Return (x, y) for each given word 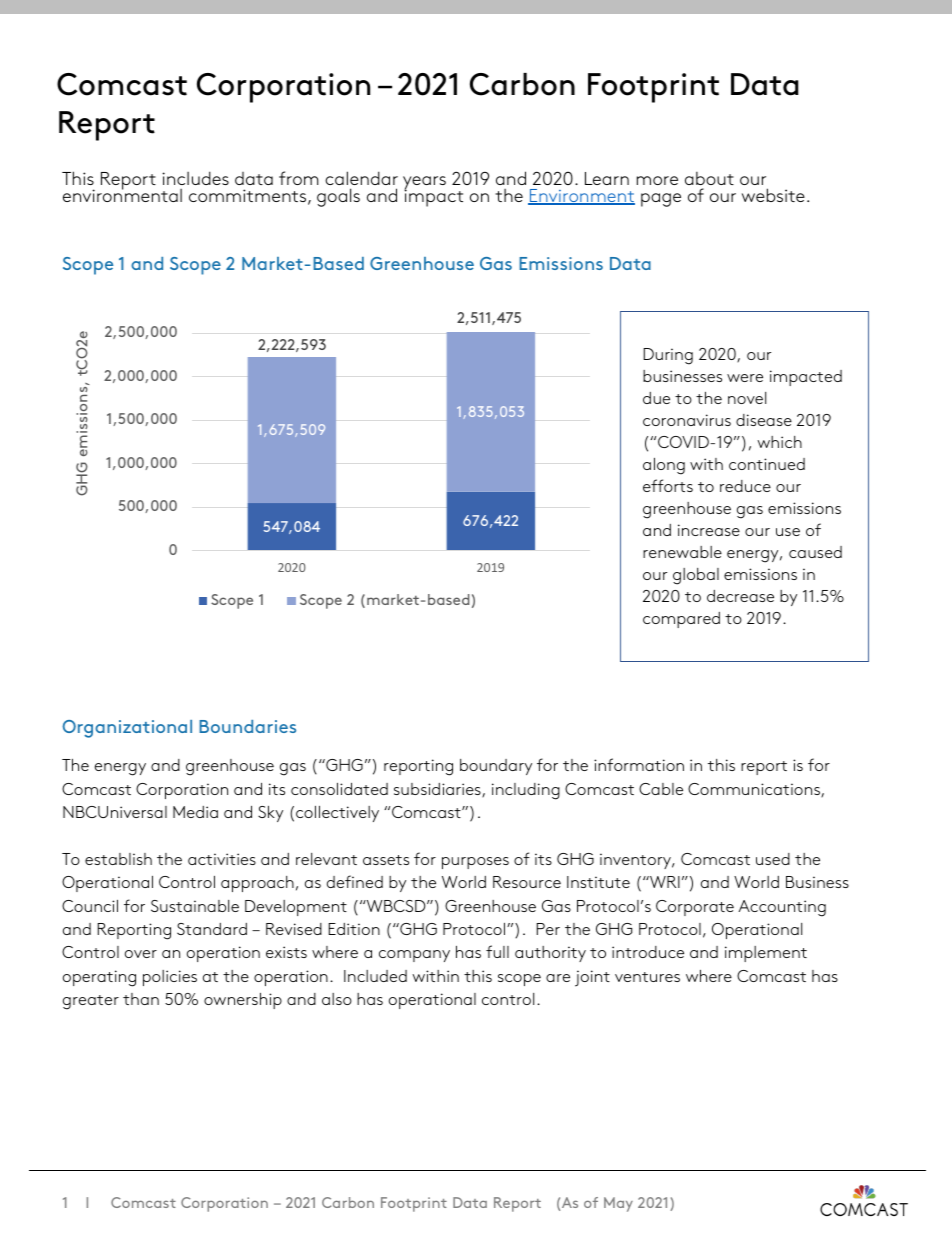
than (141, 999)
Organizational (127, 729)
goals (338, 197)
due (656, 398)
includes (195, 178)
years (424, 184)
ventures (647, 977)
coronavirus (687, 420)
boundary (496, 767)
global (696, 576)
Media (195, 812)
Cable (661, 789)
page (661, 200)
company (414, 956)
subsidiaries (438, 790)
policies (170, 978)
